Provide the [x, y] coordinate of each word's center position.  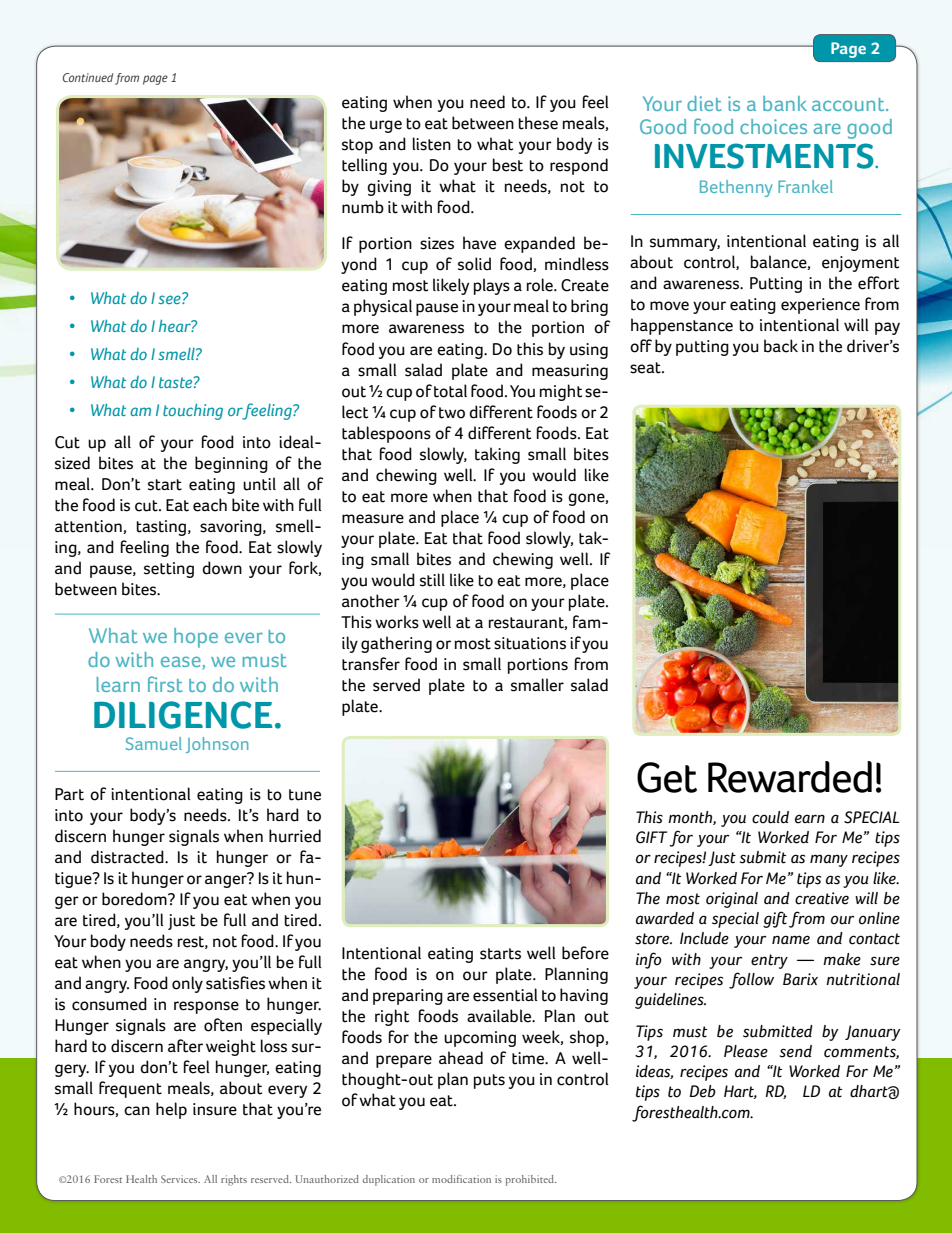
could [770, 817]
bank [785, 103]
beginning [231, 464]
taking [497, 455]
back [781, 346]
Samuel [154, 743]
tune [305, 795]
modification [461, 1179]
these [538, 123]
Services [180, 1179]
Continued [88, 77]
